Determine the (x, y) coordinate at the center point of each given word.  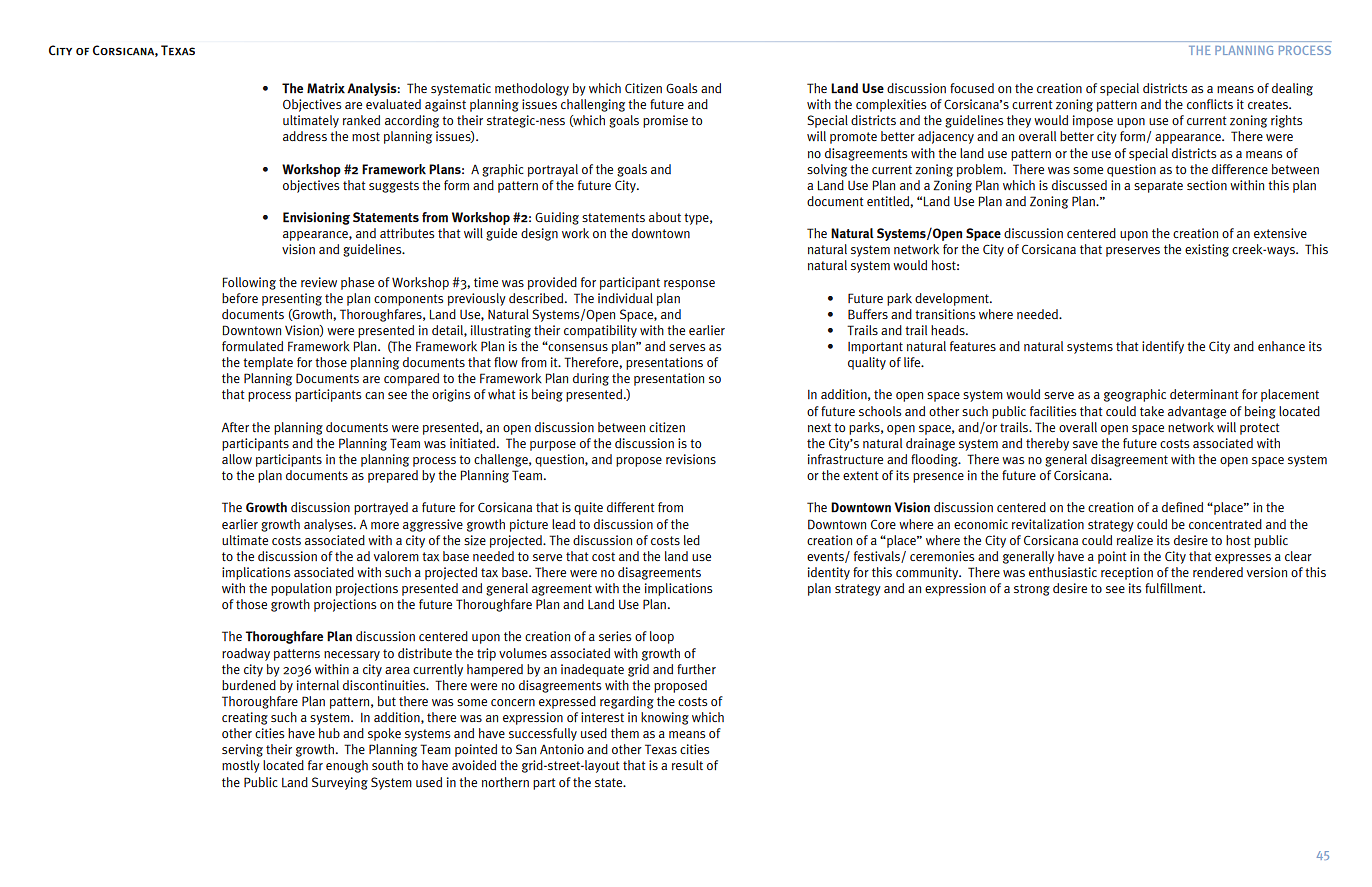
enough (347, 766)
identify (1163, 347)
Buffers (868, 314)
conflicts (1210, 104)
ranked (361, 120)
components (408, 300)
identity (829, 573)
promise (665, 121)
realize (1135, 540)
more (385, 525)
